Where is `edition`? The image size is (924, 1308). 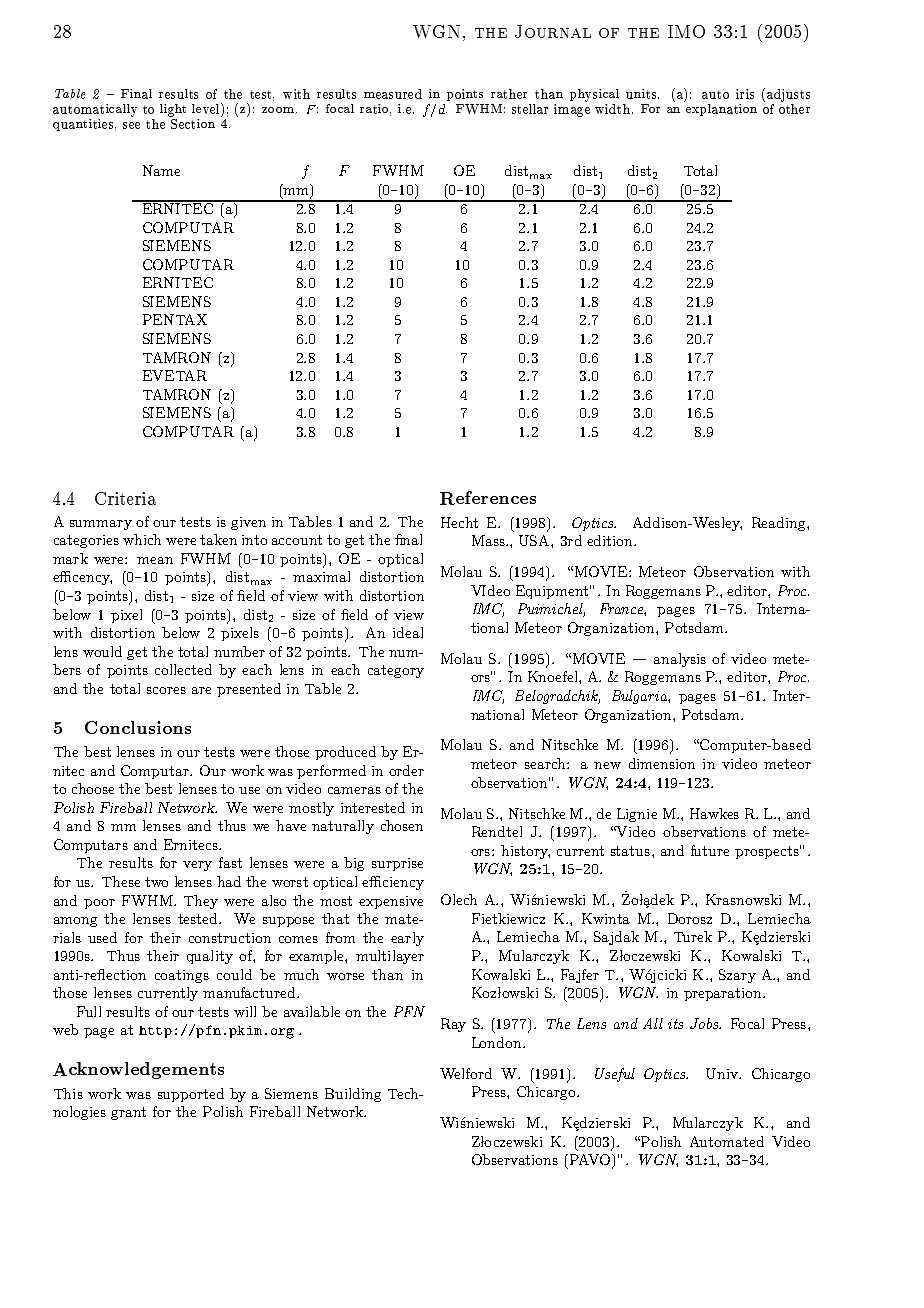 edition is located at coordinates (611, 540).
